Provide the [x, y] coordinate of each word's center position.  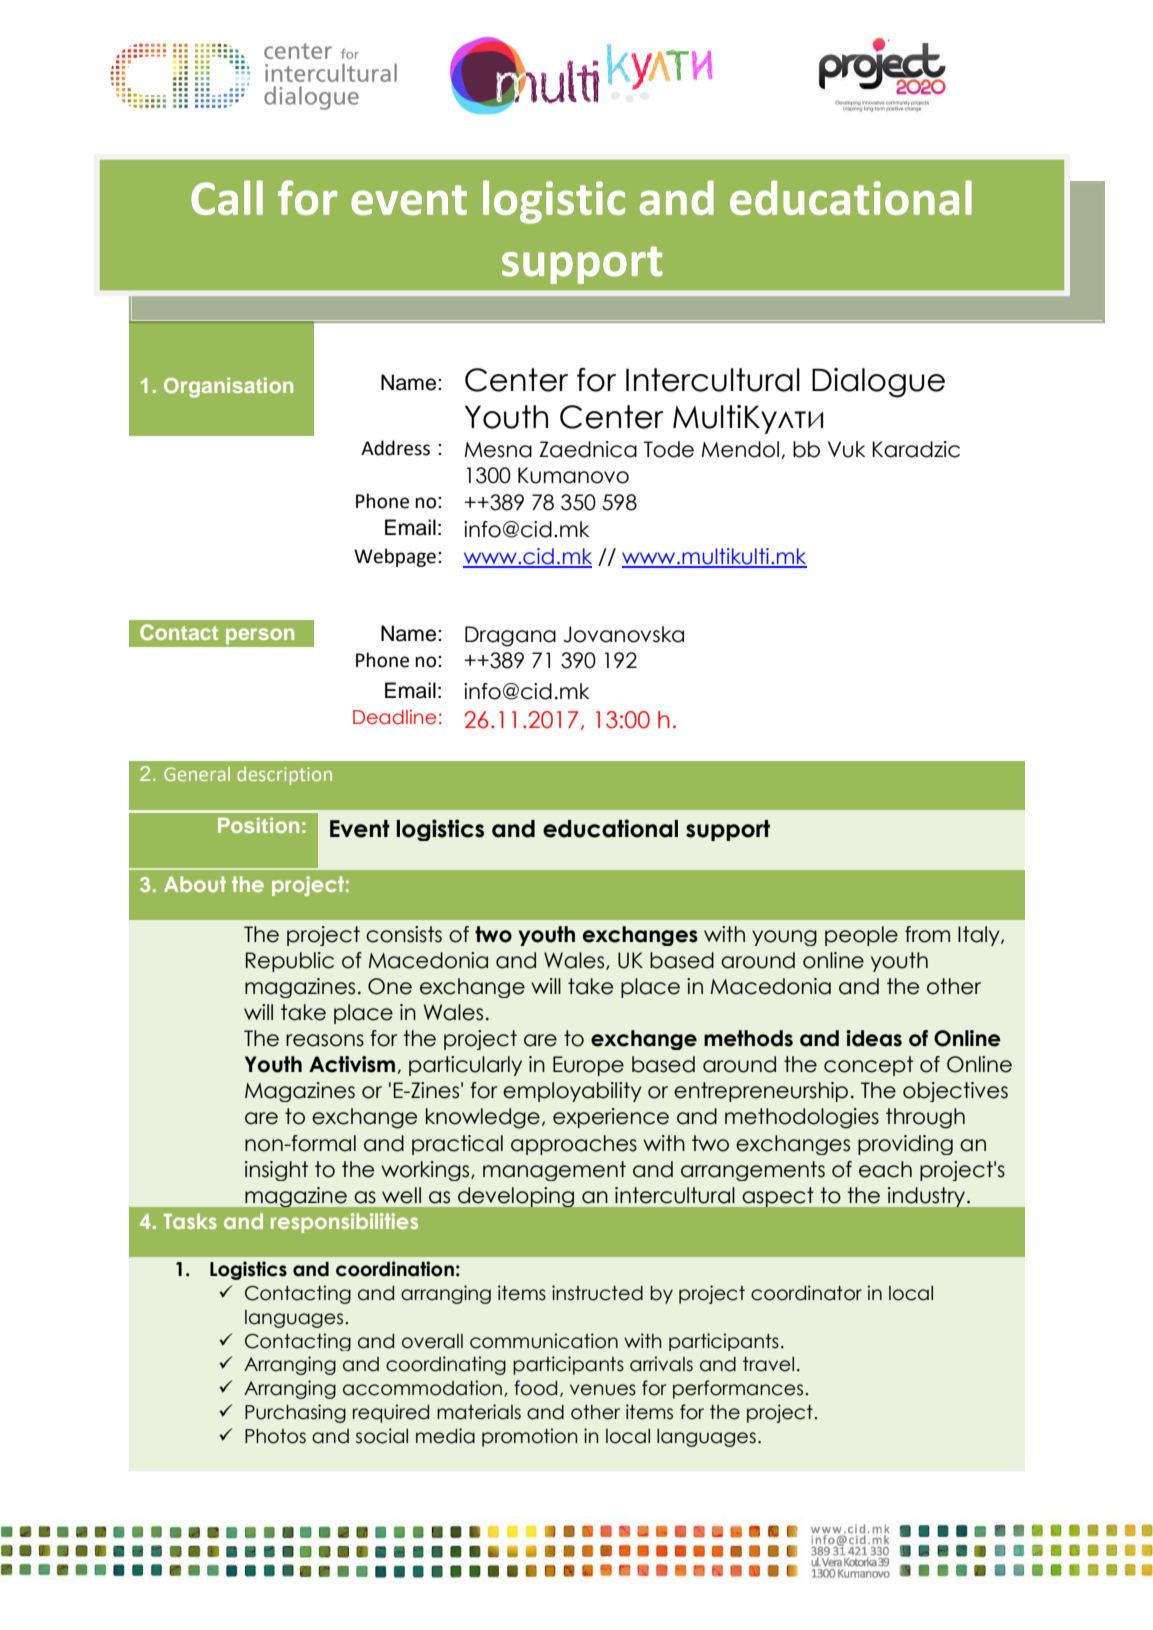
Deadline [394, 717]
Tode [669, 449]
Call [227, 197]
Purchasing [295, 1413]
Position [258, 825]
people [861, 936]
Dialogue [878, 383]
